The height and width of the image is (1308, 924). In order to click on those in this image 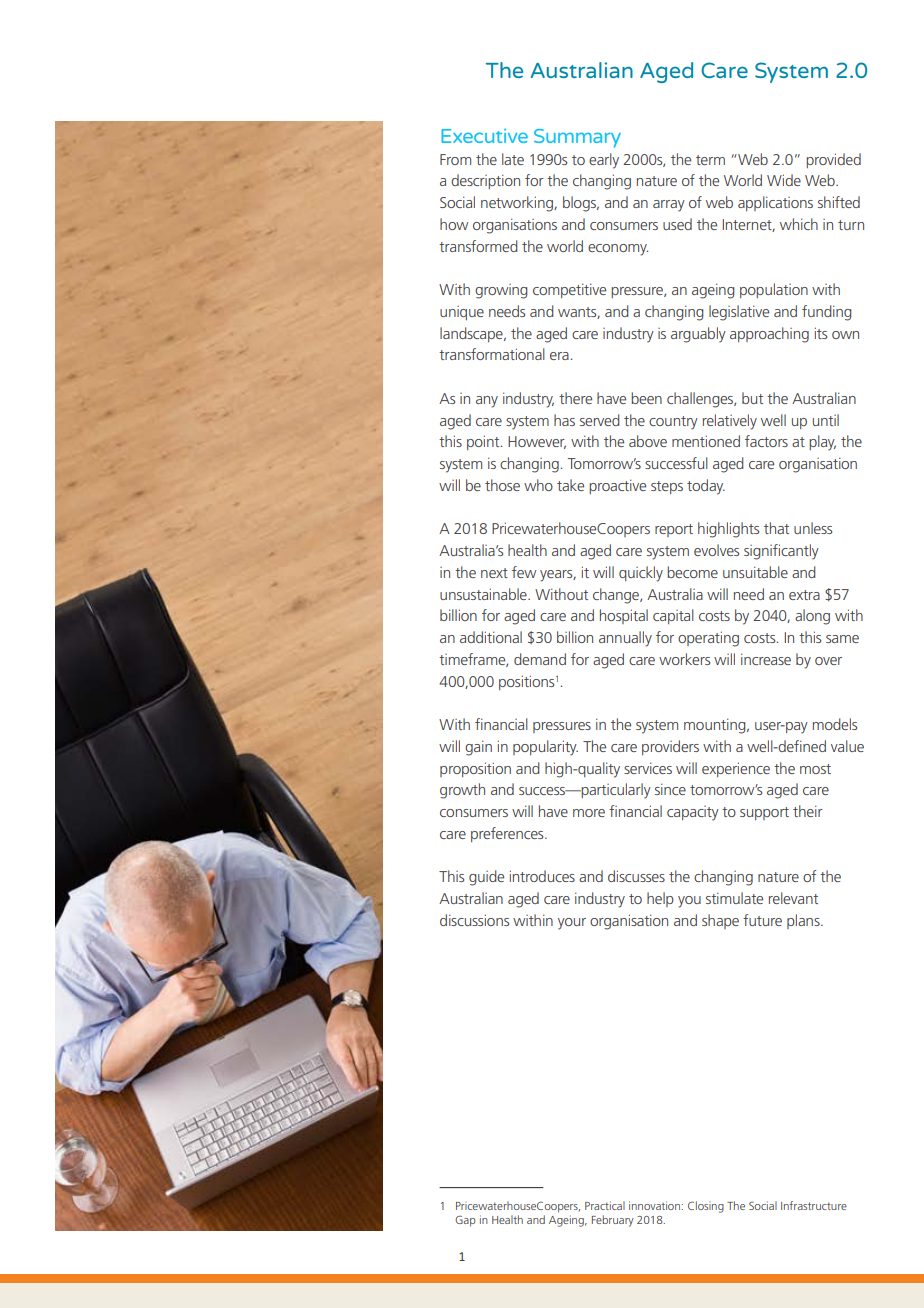, I will do `click(502, 485)`.
